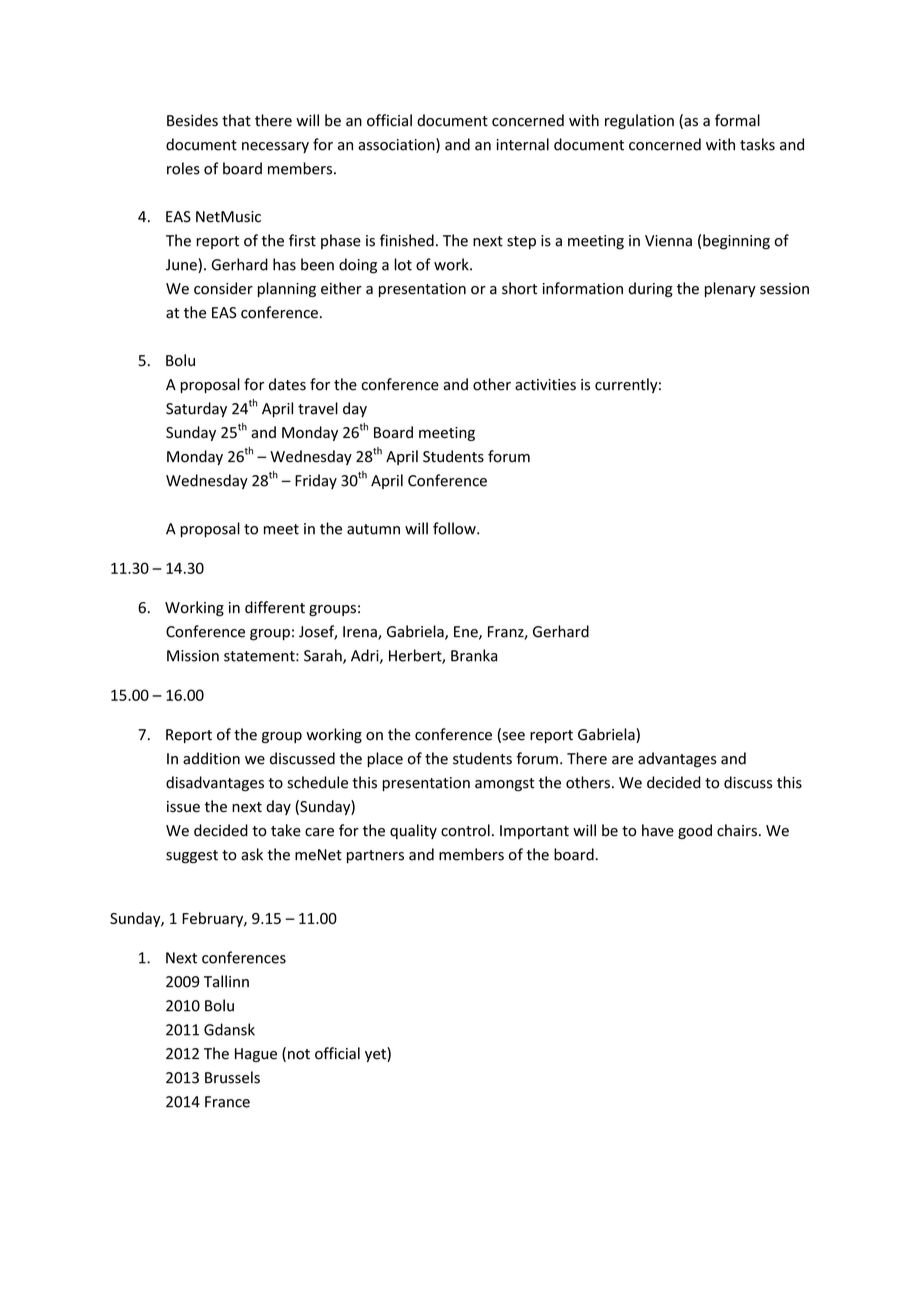  What do you see at coordinates (287, 384) in the screenshot?
I see `dates` at bounding box center [287, 384].
